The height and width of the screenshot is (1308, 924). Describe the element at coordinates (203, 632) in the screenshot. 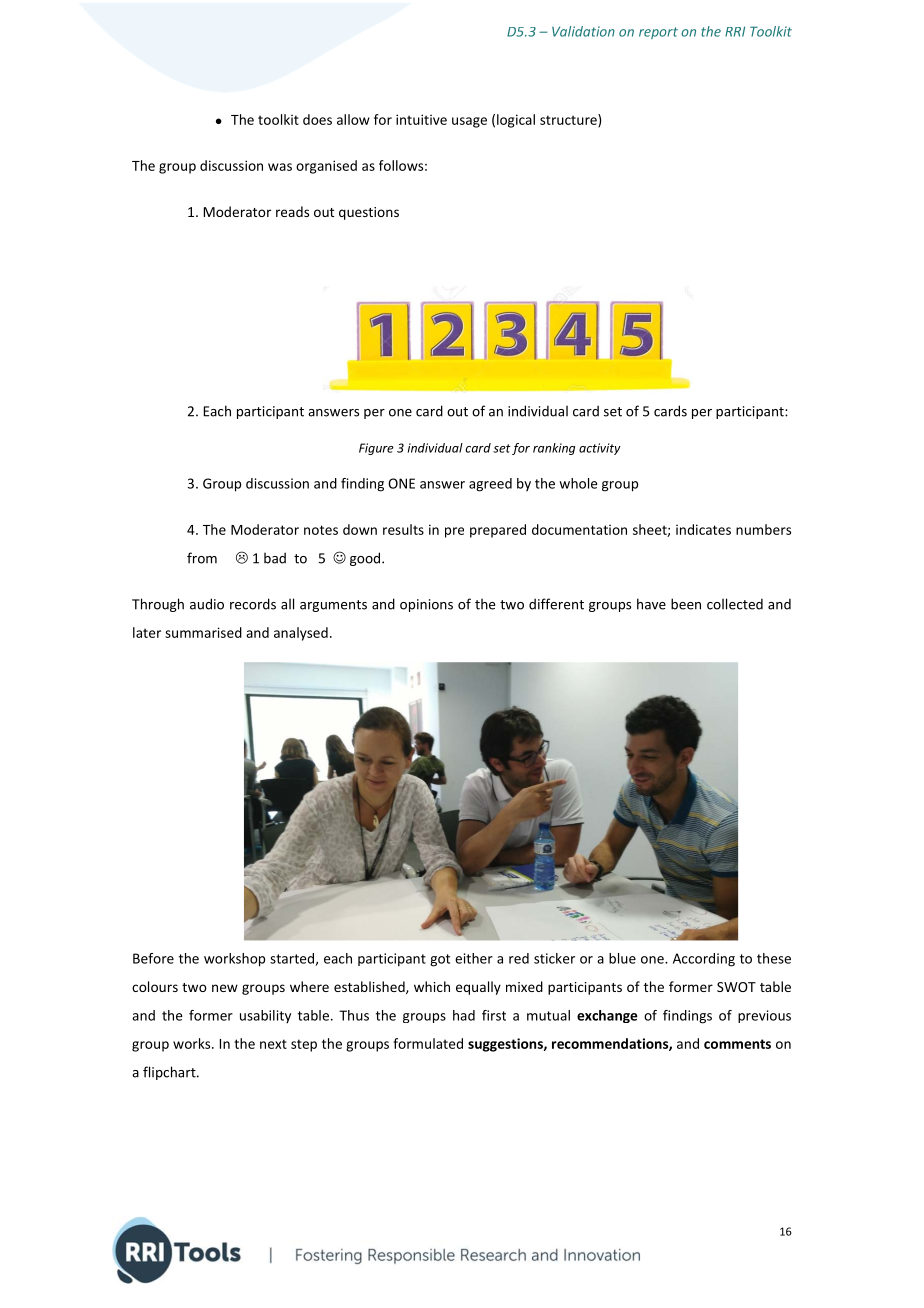

I see `summarised` at that location.
